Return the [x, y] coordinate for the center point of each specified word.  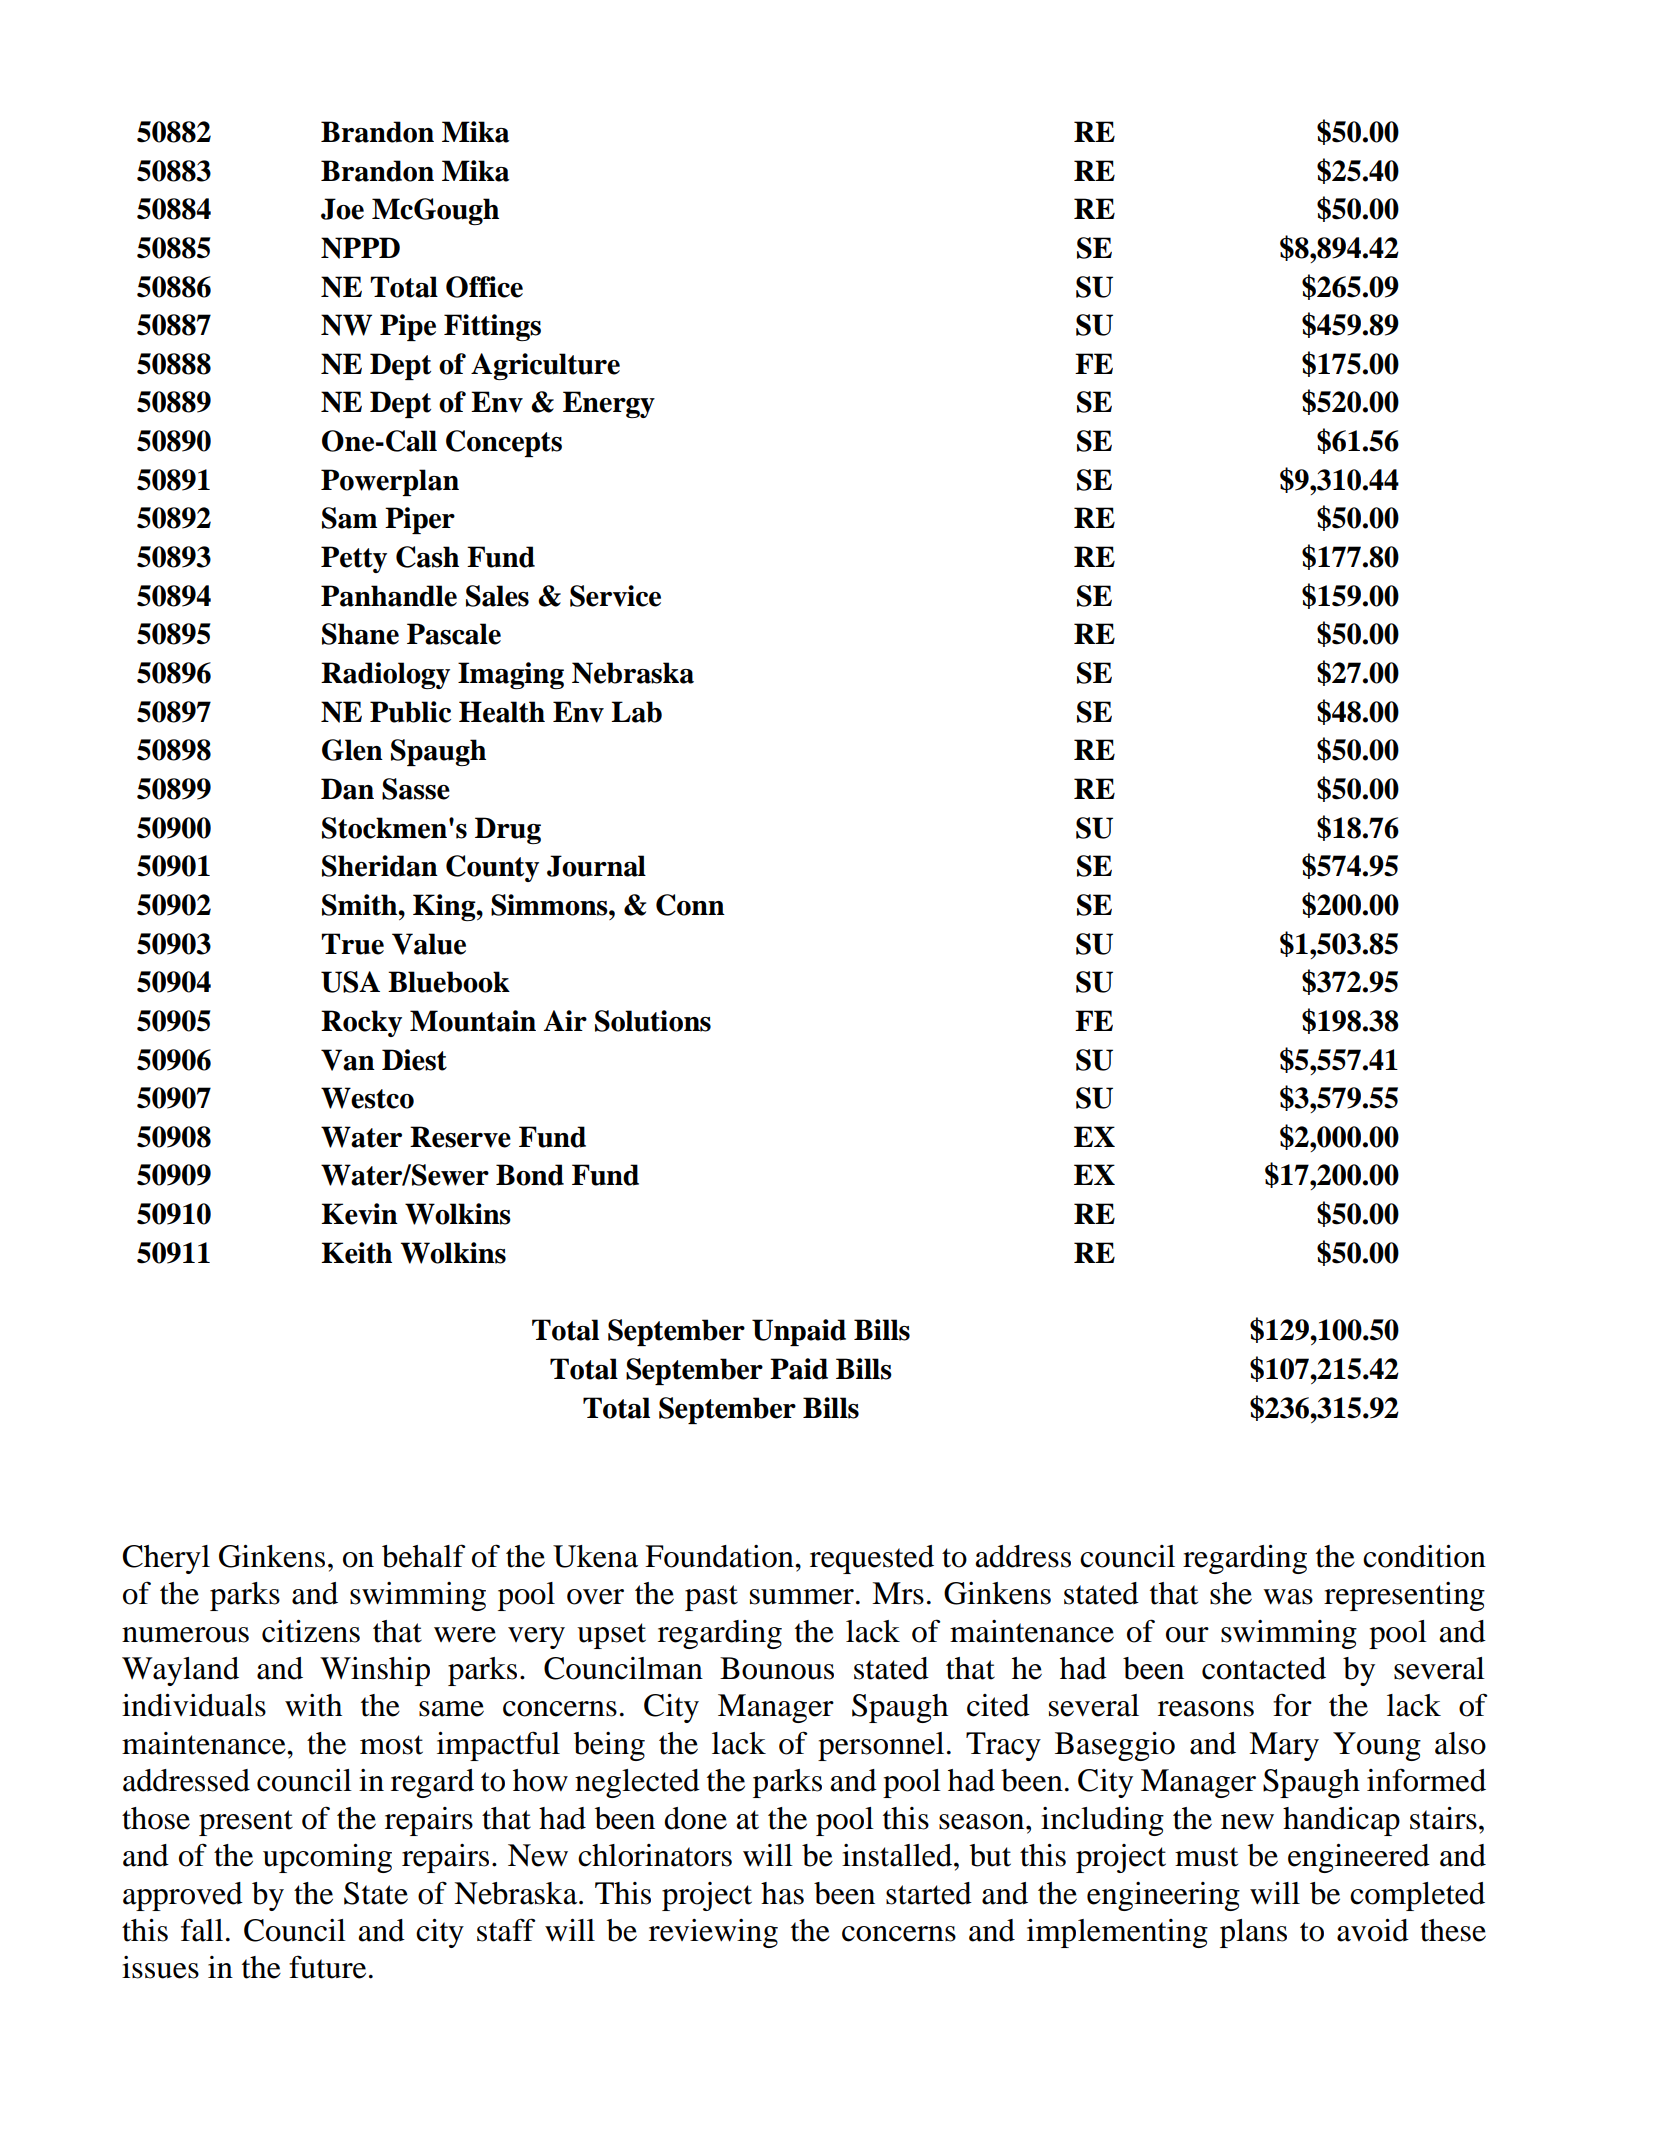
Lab [636, 712]
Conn [690, 905]
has [782, 1893]
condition [1424, 1556]
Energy [609, 404]
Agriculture [545, 366]
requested [872, 1559]
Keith [356, 1253]
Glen [352, 750]
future [327, 1967]
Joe [342, 209]
